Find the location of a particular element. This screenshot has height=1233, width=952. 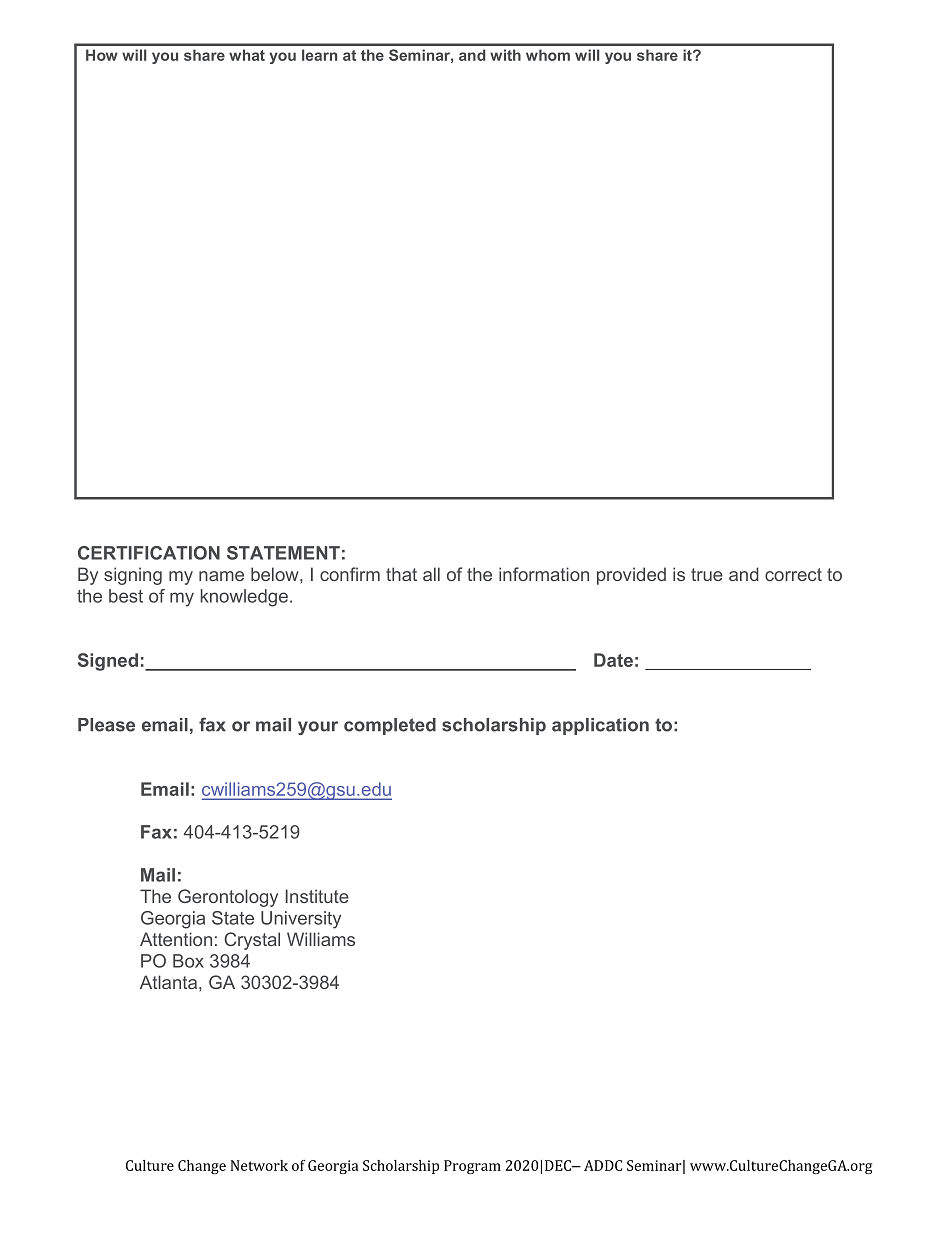

name is located at coordinates (221, 576).
